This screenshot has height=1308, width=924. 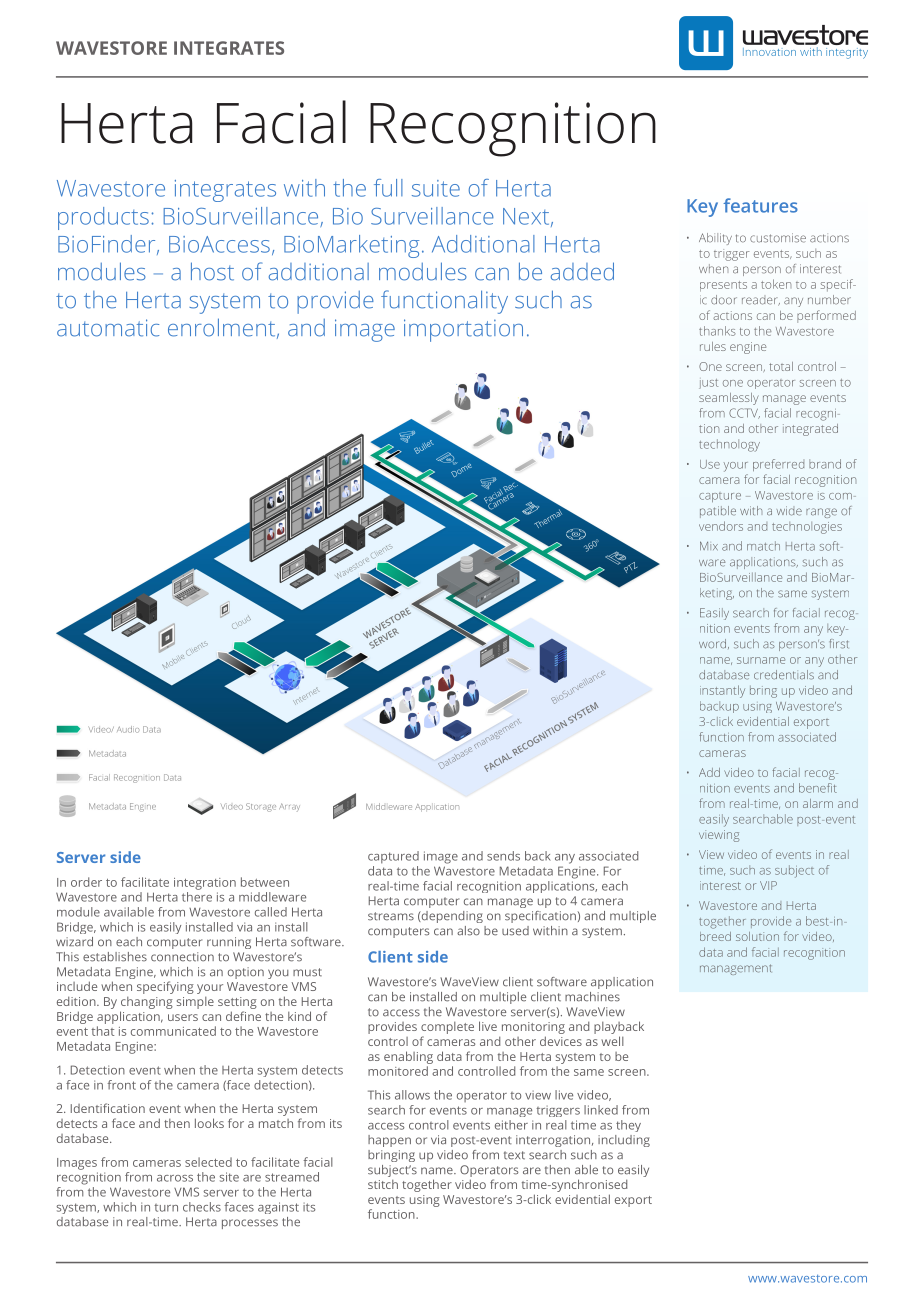 I want to click on instantly, so click(x=722, y=691).
